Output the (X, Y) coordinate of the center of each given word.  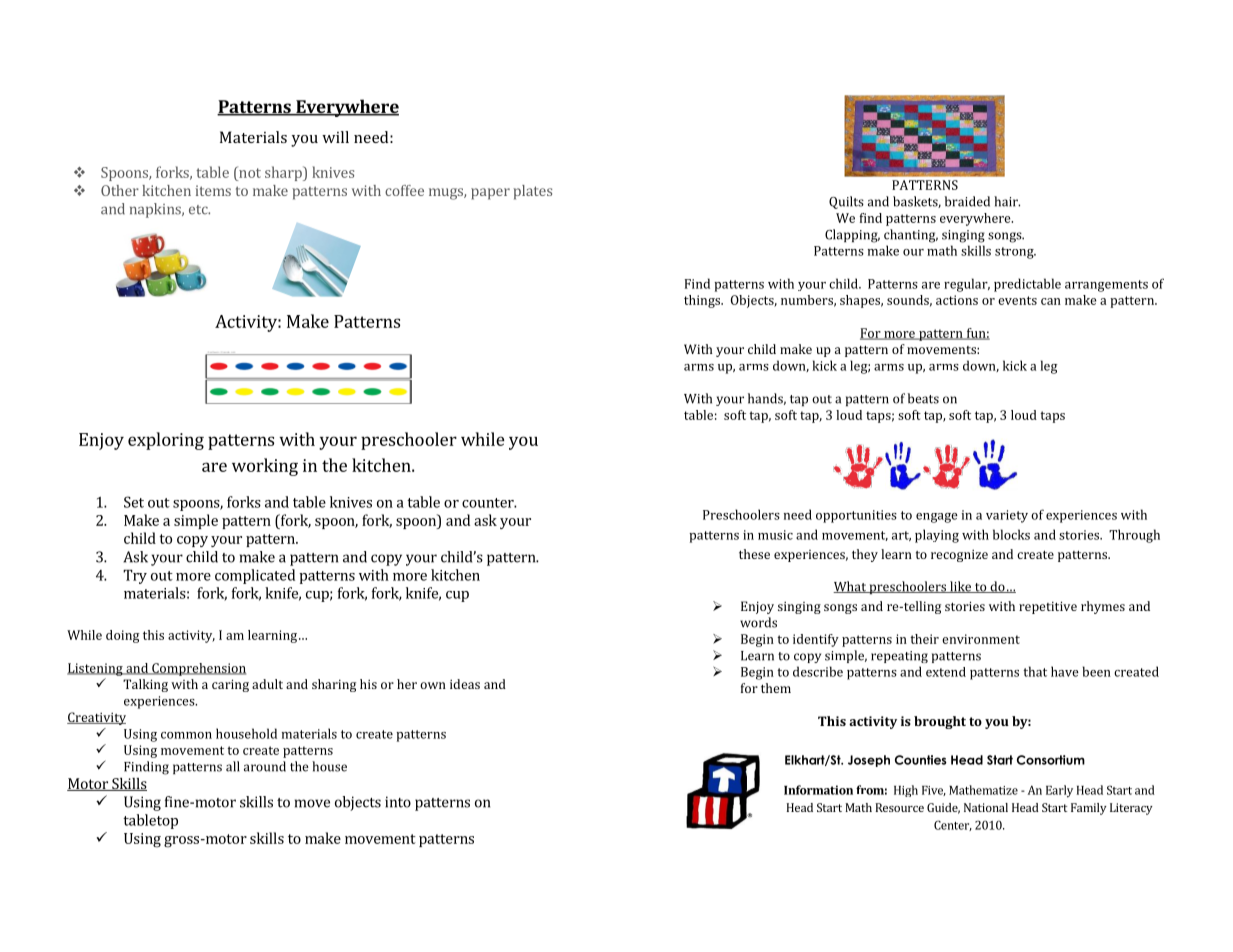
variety (1007, 516)
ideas (465, 684)
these (754, 554)
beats (923, 398)
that (1035, 671)
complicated (255, 576)
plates (532, 192)
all (233, 766)
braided (967, 201)
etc (199, 210)
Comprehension (198, 669)
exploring (166, 441)
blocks (1011, 534)
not (249, 172)
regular (967, 285)
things (703, 301)
